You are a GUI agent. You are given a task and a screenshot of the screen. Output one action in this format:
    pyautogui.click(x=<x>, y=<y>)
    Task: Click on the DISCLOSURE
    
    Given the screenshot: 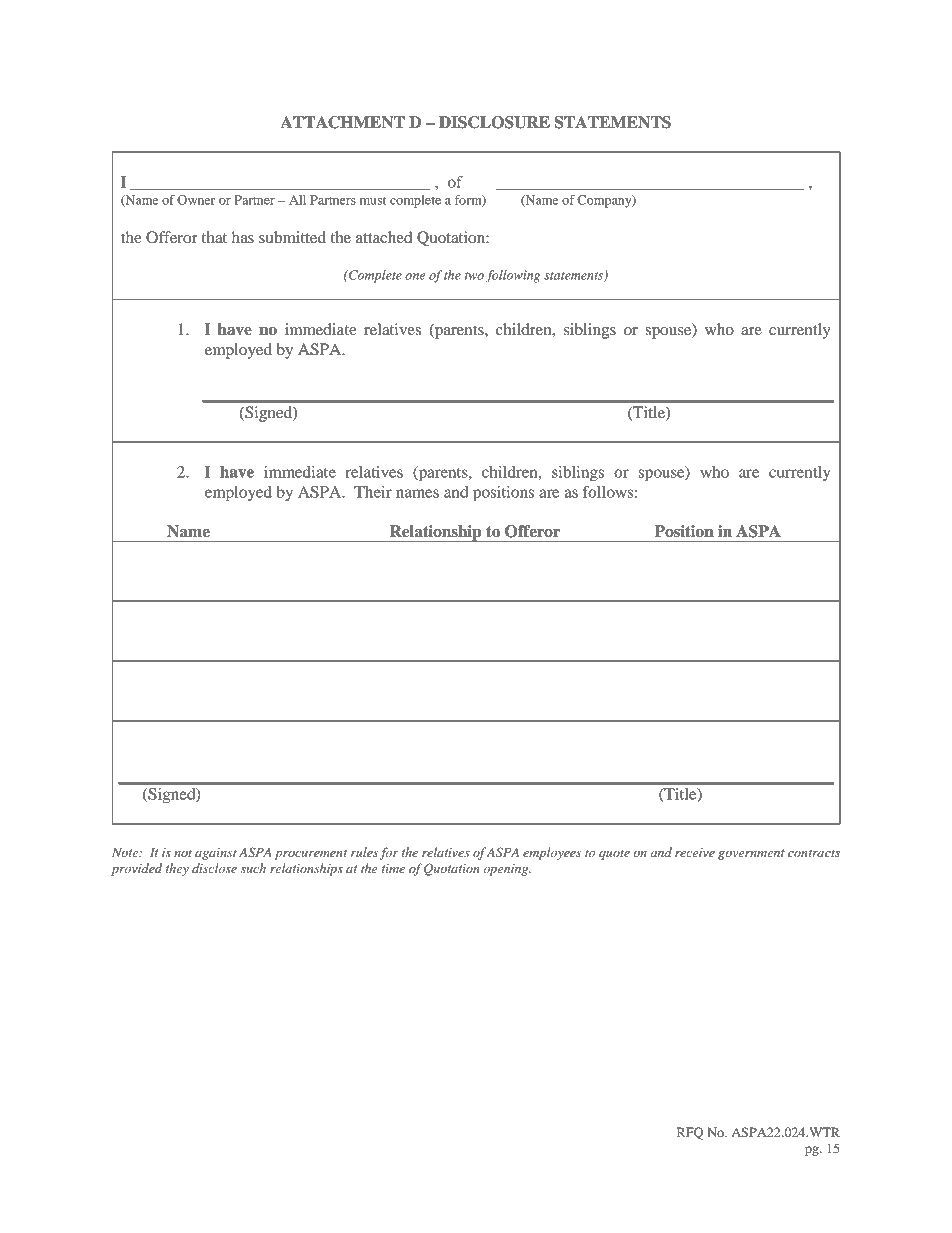 What is the action you would take?
    pyautogui.click(x=494, y=122)
